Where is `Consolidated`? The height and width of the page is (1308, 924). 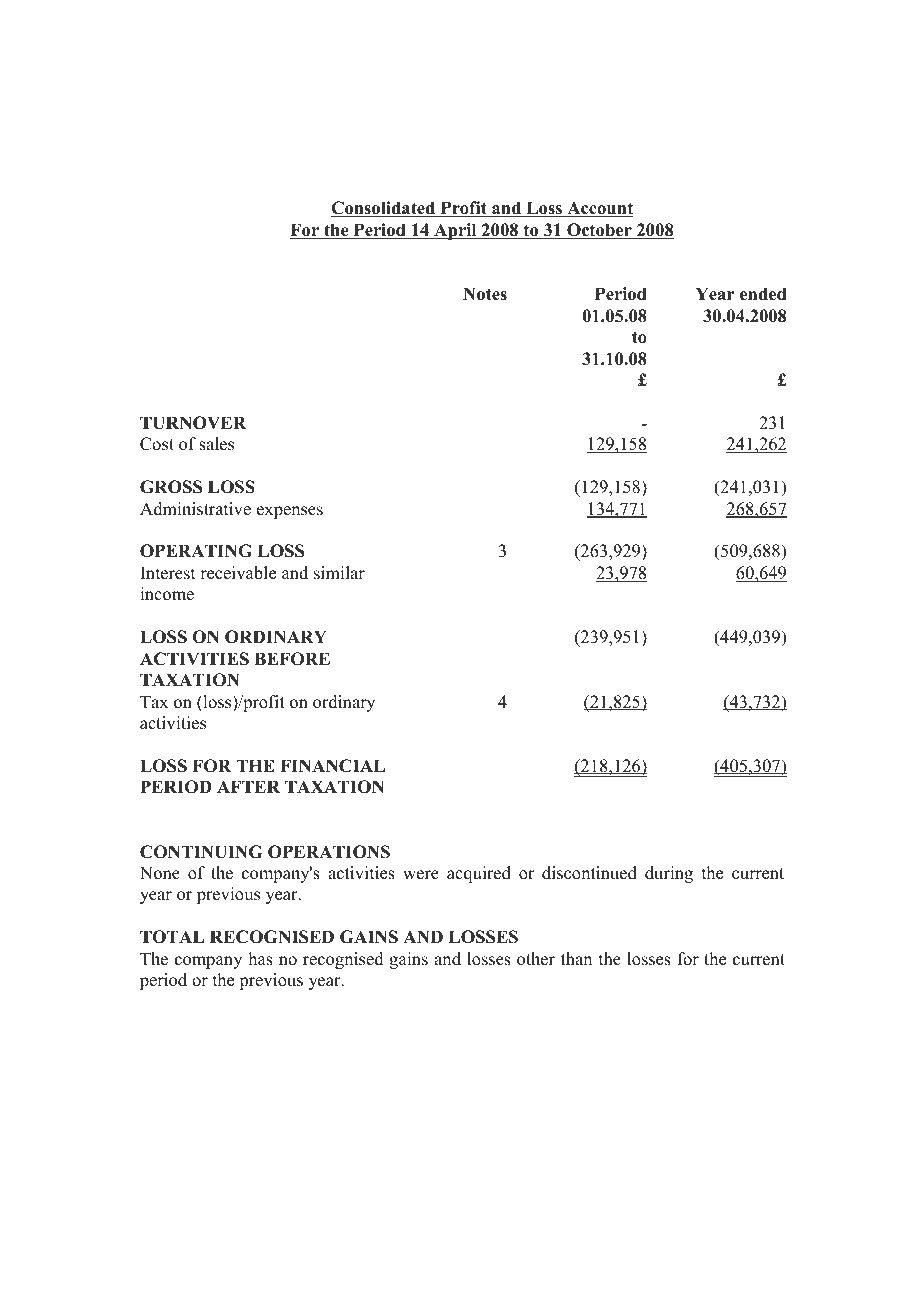
Consolidated is located at coordinates (384, 209).
